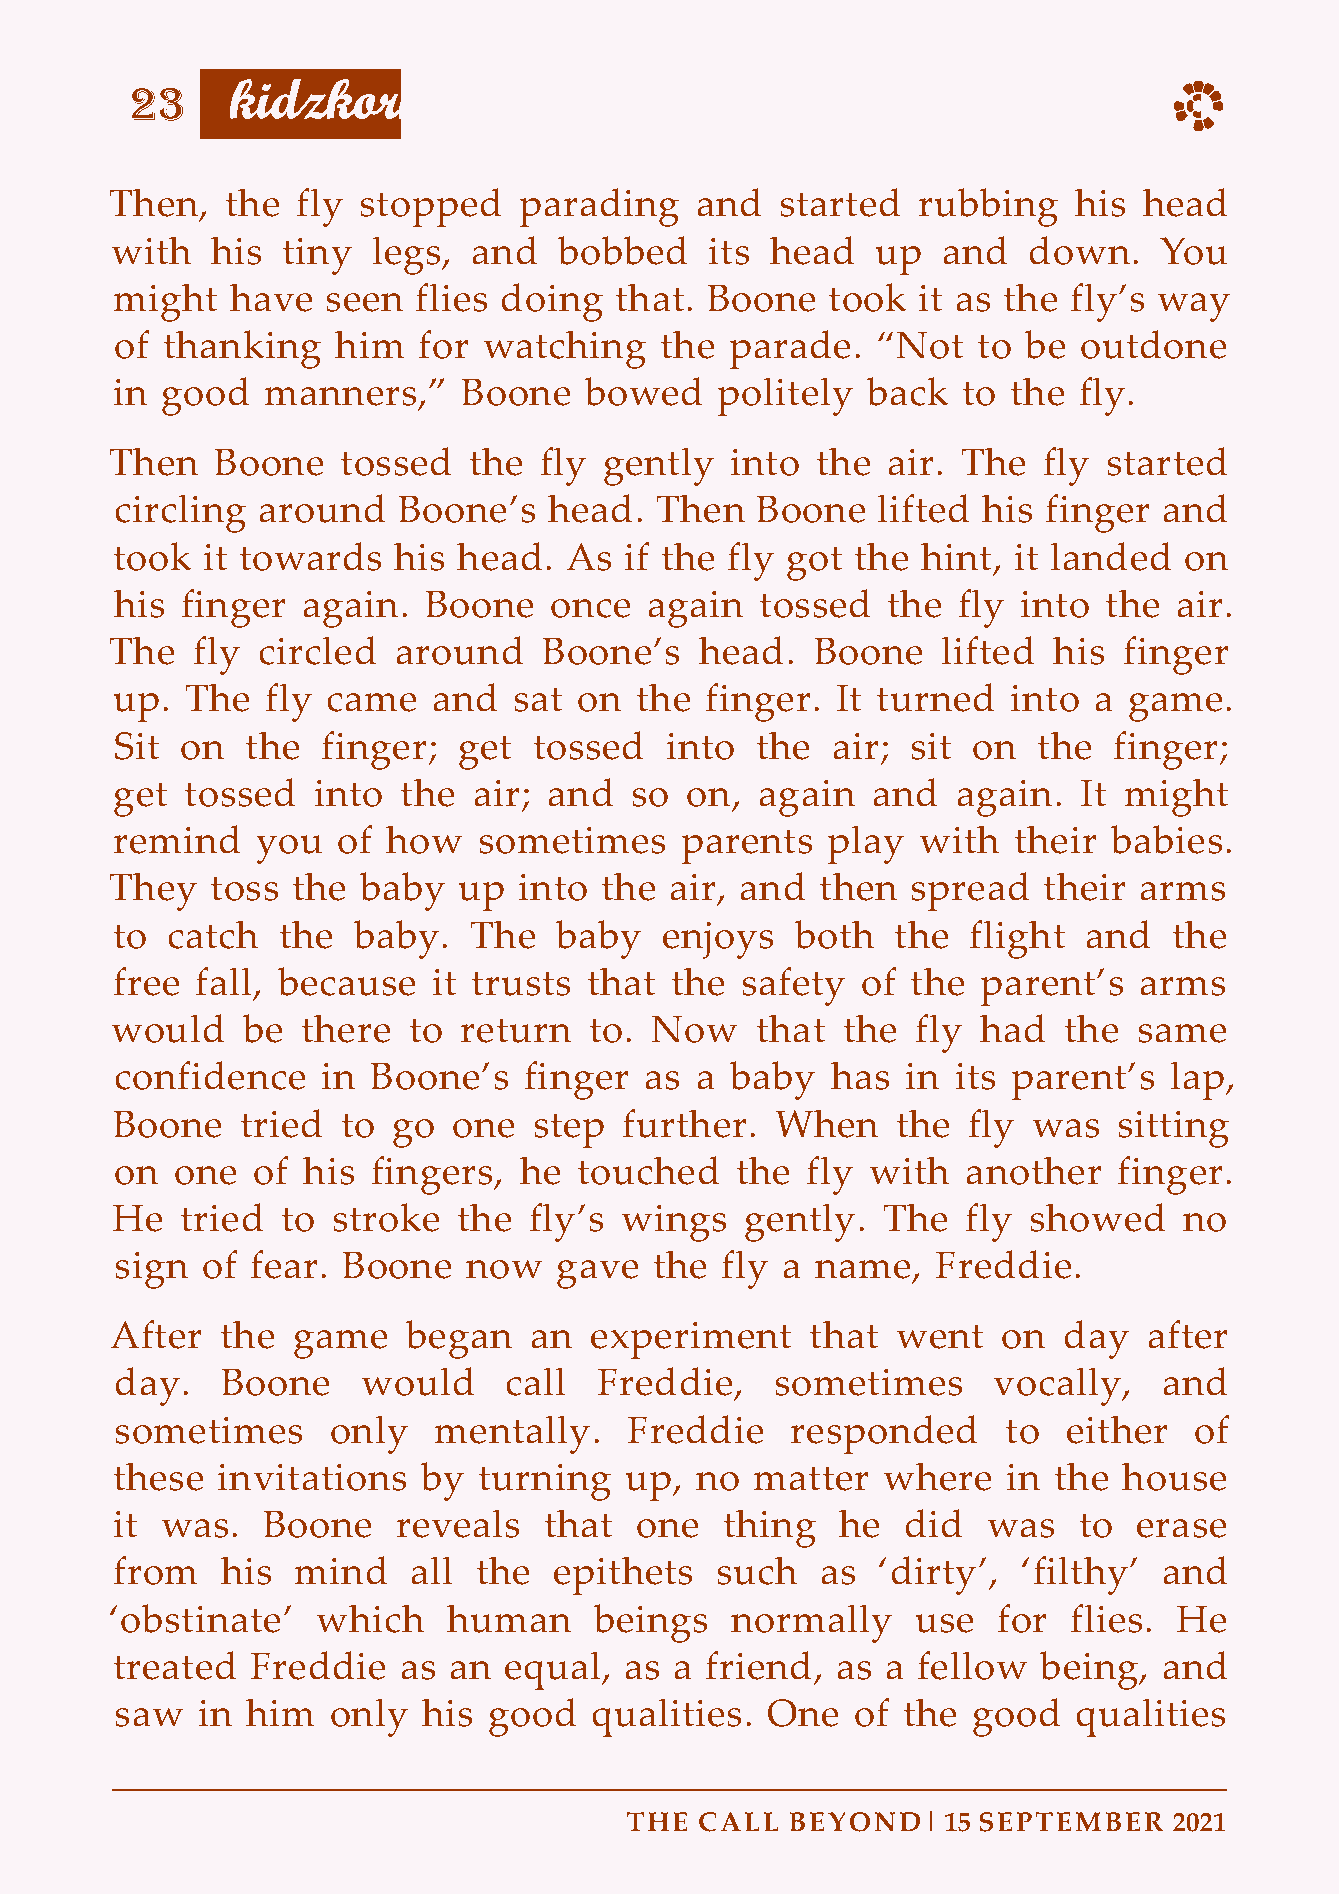 This image has height=1894, width=1339. I want to click on had, so click(1012, 1028).
